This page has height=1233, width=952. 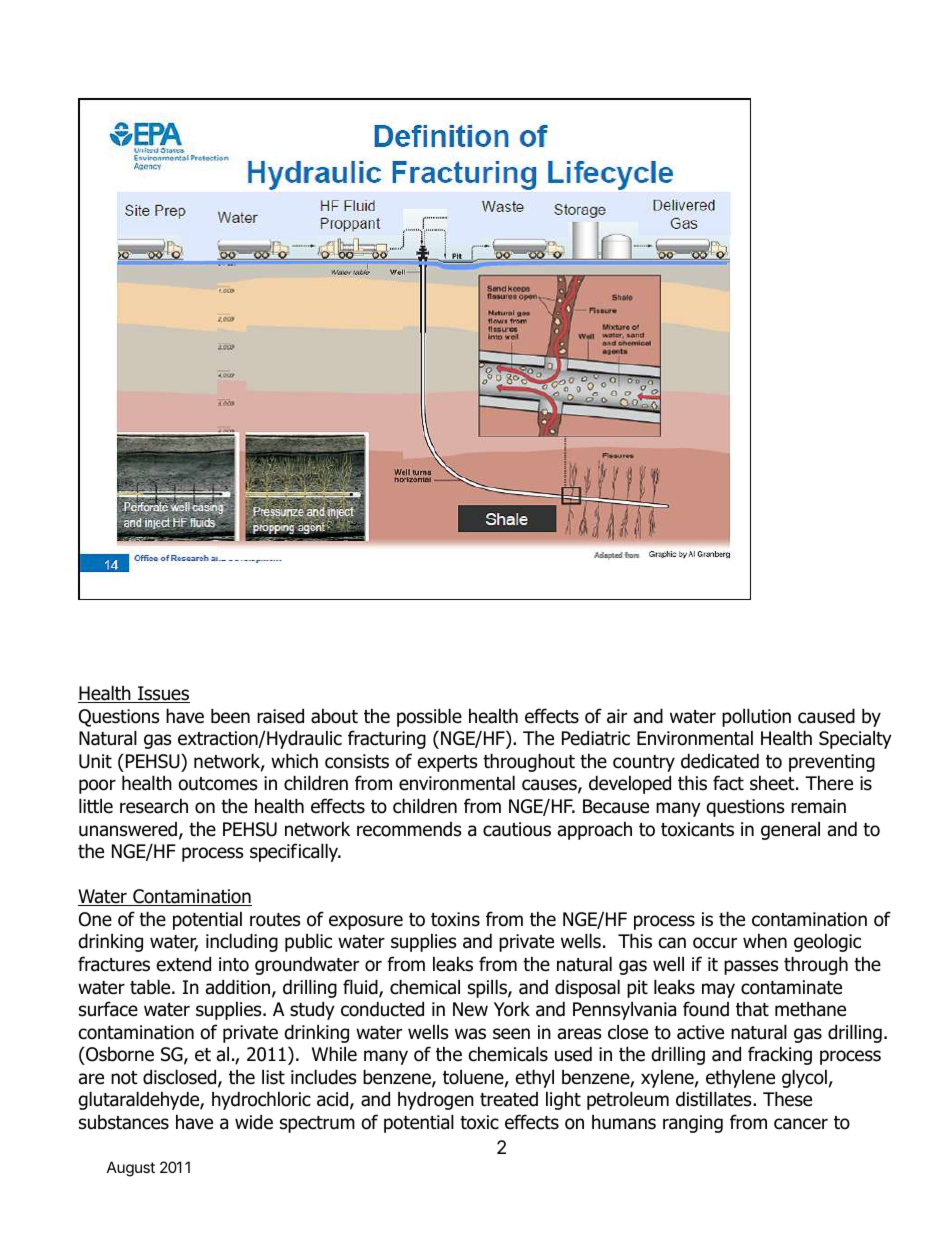 I want to click on toxins, so click(x=455, y=919).
